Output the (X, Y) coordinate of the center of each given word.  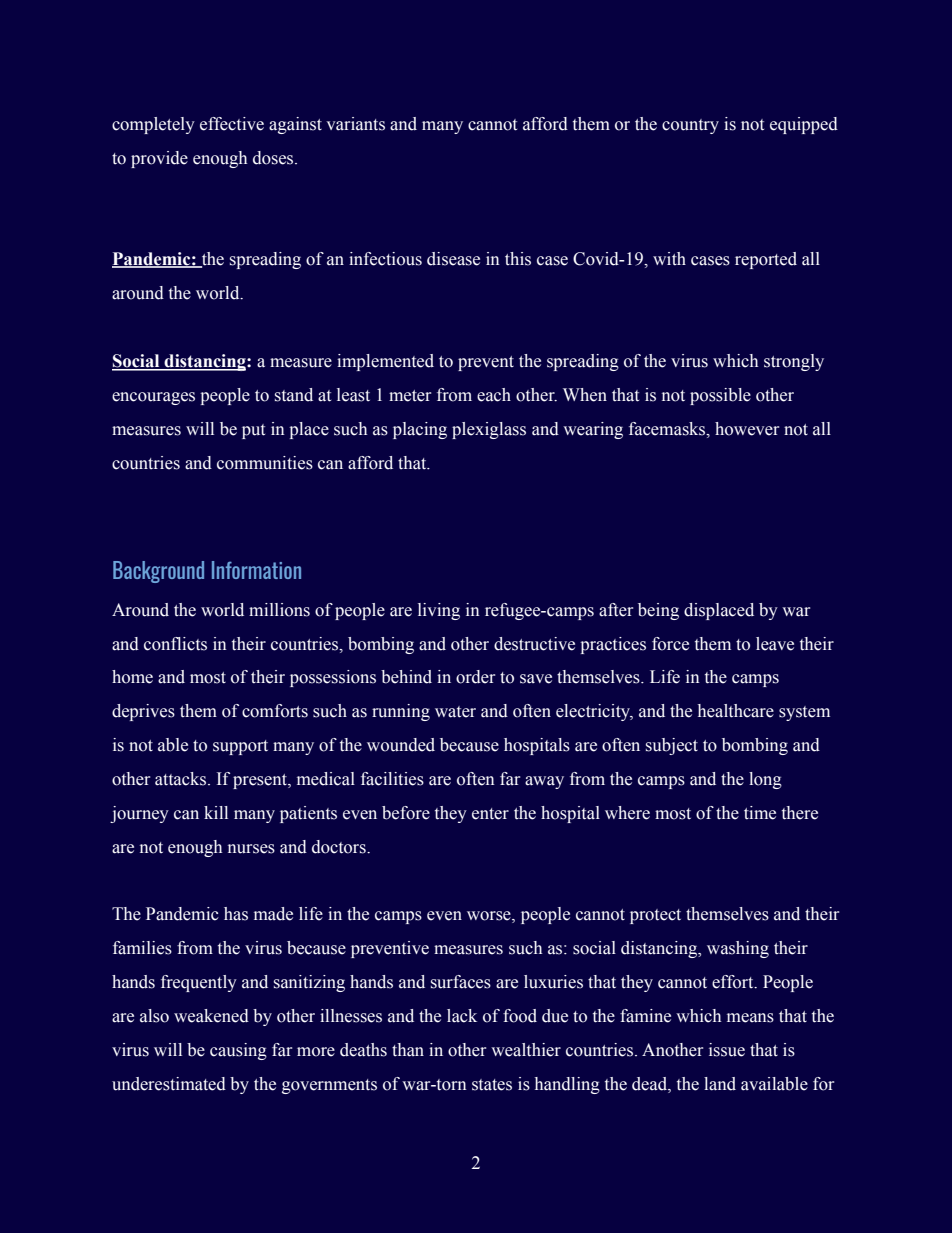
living (439, 611)
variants (355, 124)
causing (238, 1051)
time (760, 813)
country (690, 126)
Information (256, 570)
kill (216, 812)
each (494, 395)
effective (232, 124)
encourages (153, 398)
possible (720, 396)
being (658, 611)
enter (490, 814)
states (492, 1085)
